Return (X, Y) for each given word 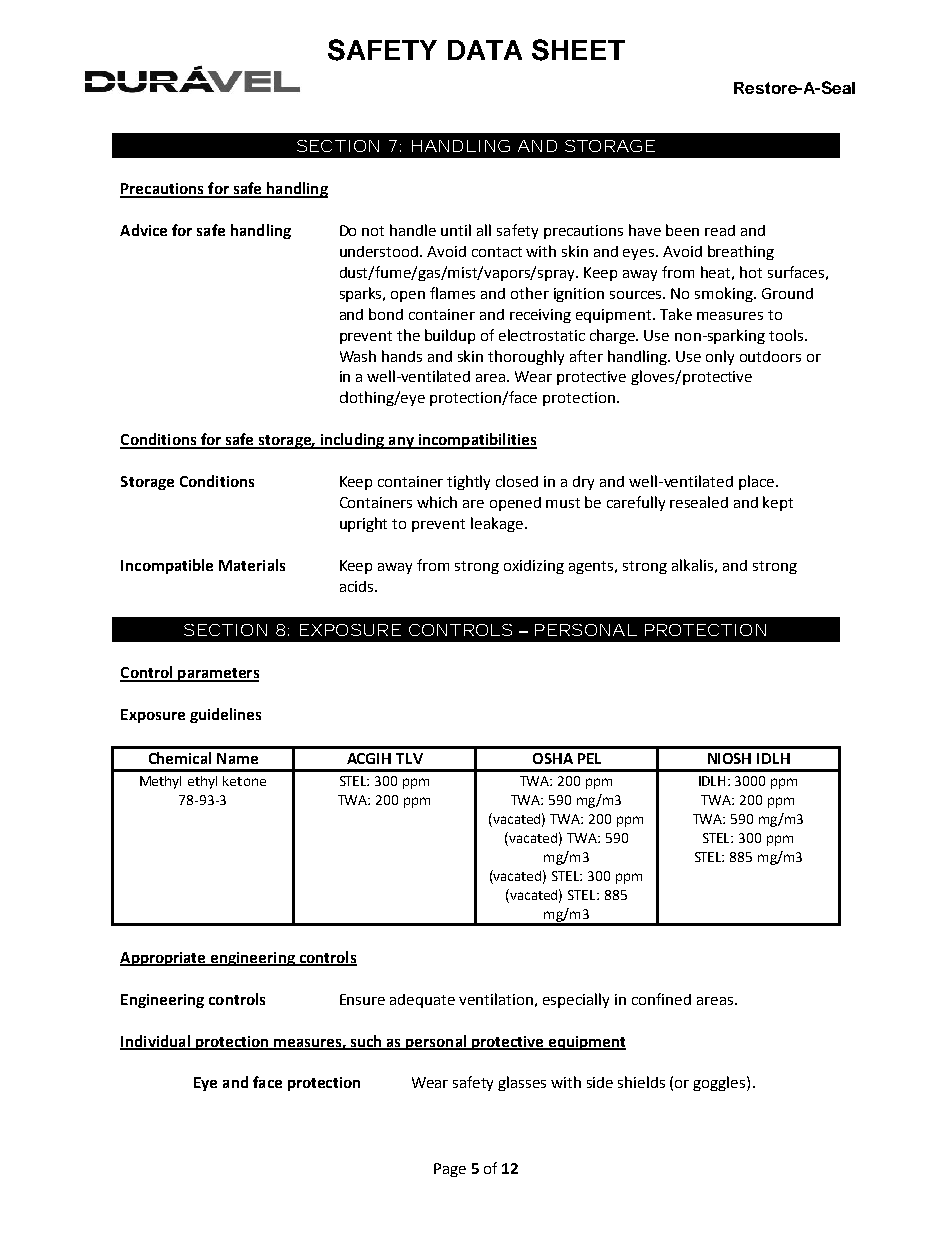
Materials (252, 565)
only (720, 357)
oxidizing (534, 567)
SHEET (578, 50)
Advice (143, 230)
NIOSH (729, 758)
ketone (244, 781)
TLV (409, 758)
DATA (485, 50)
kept (778, 503)
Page (450, 1170)
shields (641, 1082)
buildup (450, 336)
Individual (156, 1042)
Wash (358, 356)
